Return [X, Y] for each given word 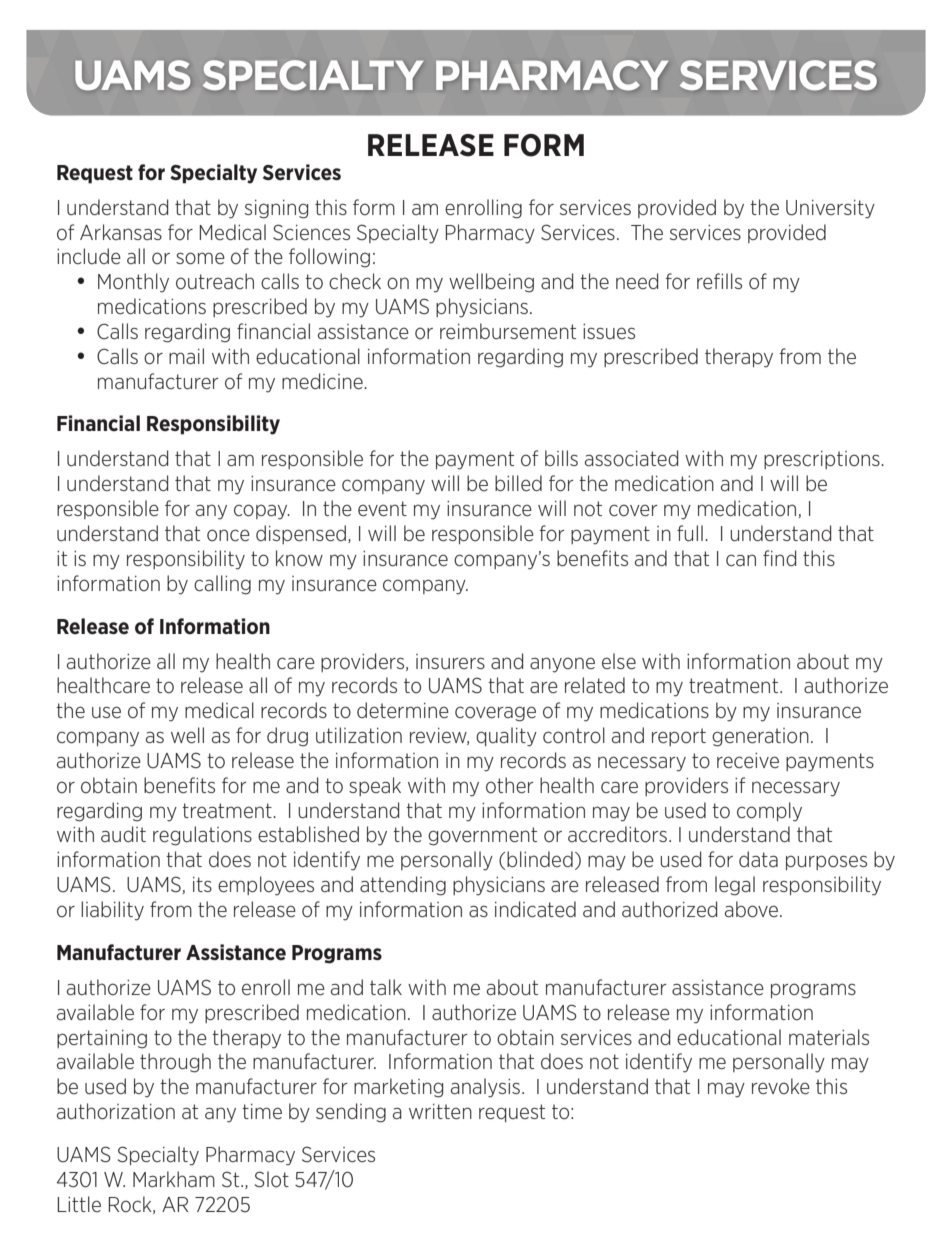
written [440, 1111]
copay [262, 512]
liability [112, 911]
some [200, 258]
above [753, 909]
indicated [535, 909]
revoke [781, 1086]
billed [518, 483]
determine [403, 710]
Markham [174, 1179]
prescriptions [823, 460]
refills [719, 281]
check [355, 281]
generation [760, 737]
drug [287, 737]
